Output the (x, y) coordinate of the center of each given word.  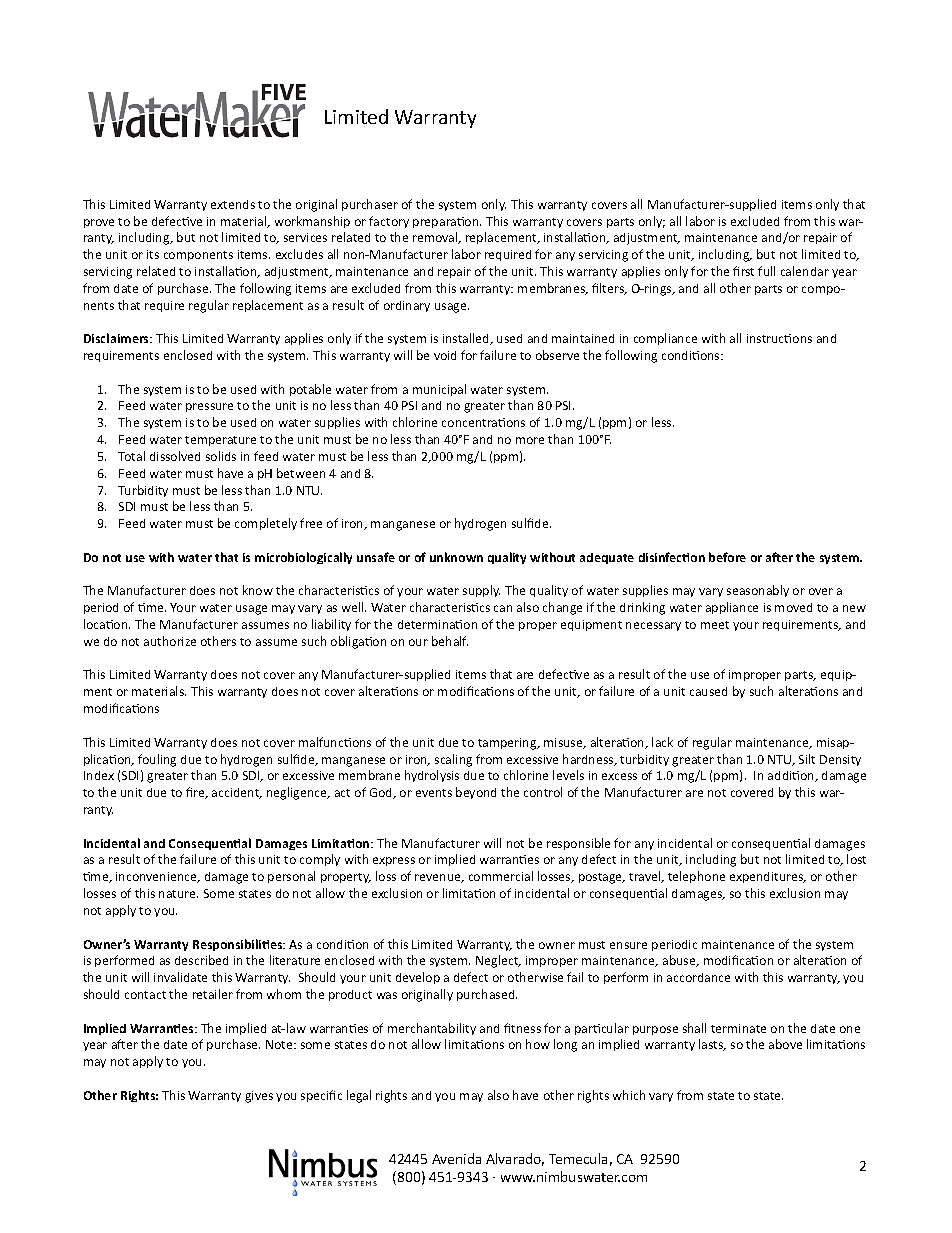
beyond (476, 793)
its (153, 254)
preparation (447, 222)
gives (259, 1097)
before (727, 557)
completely (266, 524)
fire (196, 793)
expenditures (768, 877)
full (766, 271)
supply (481, 591)
